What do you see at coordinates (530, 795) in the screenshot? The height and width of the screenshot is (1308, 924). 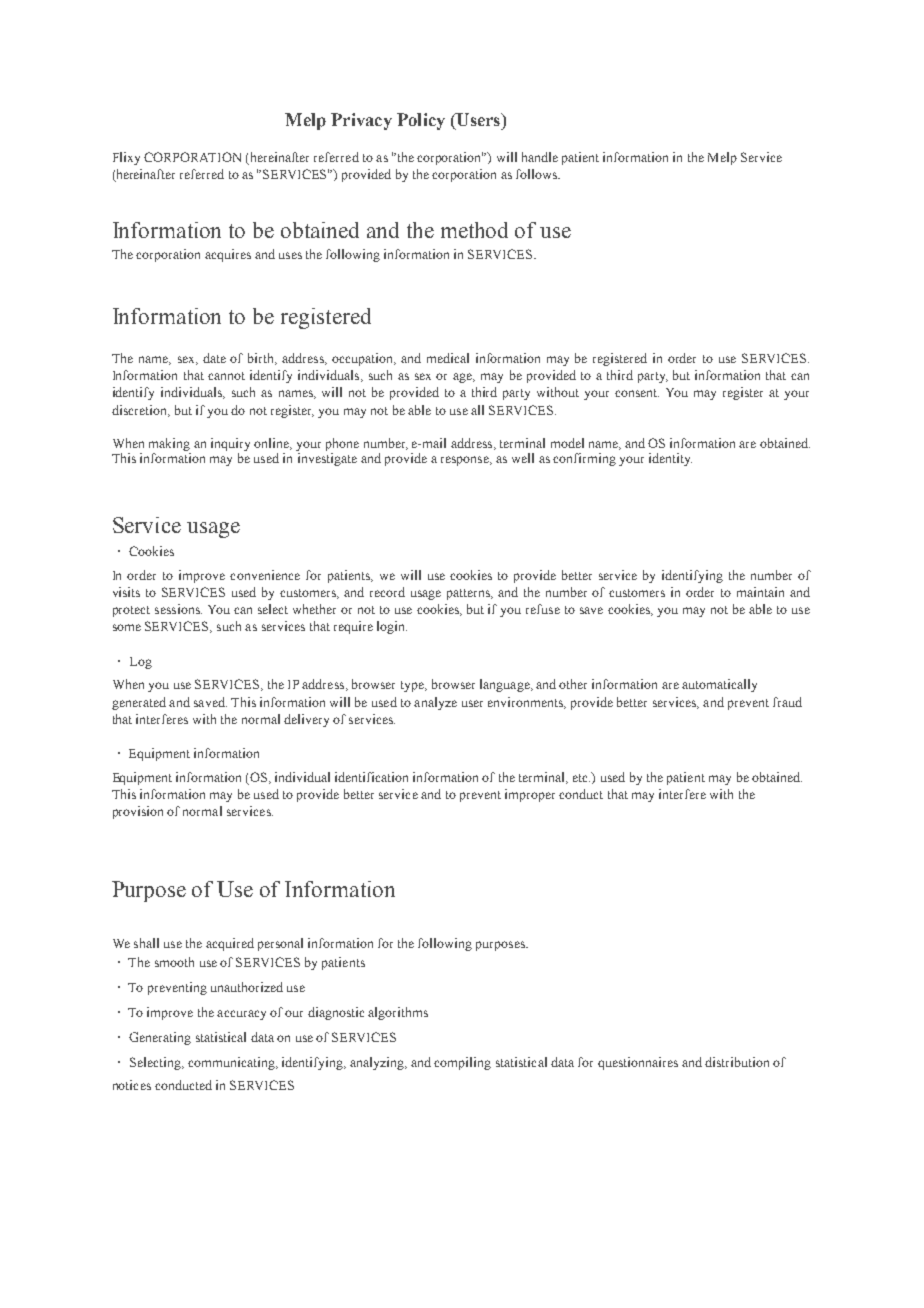 I see `improper` at bounding box center [530, 795].
